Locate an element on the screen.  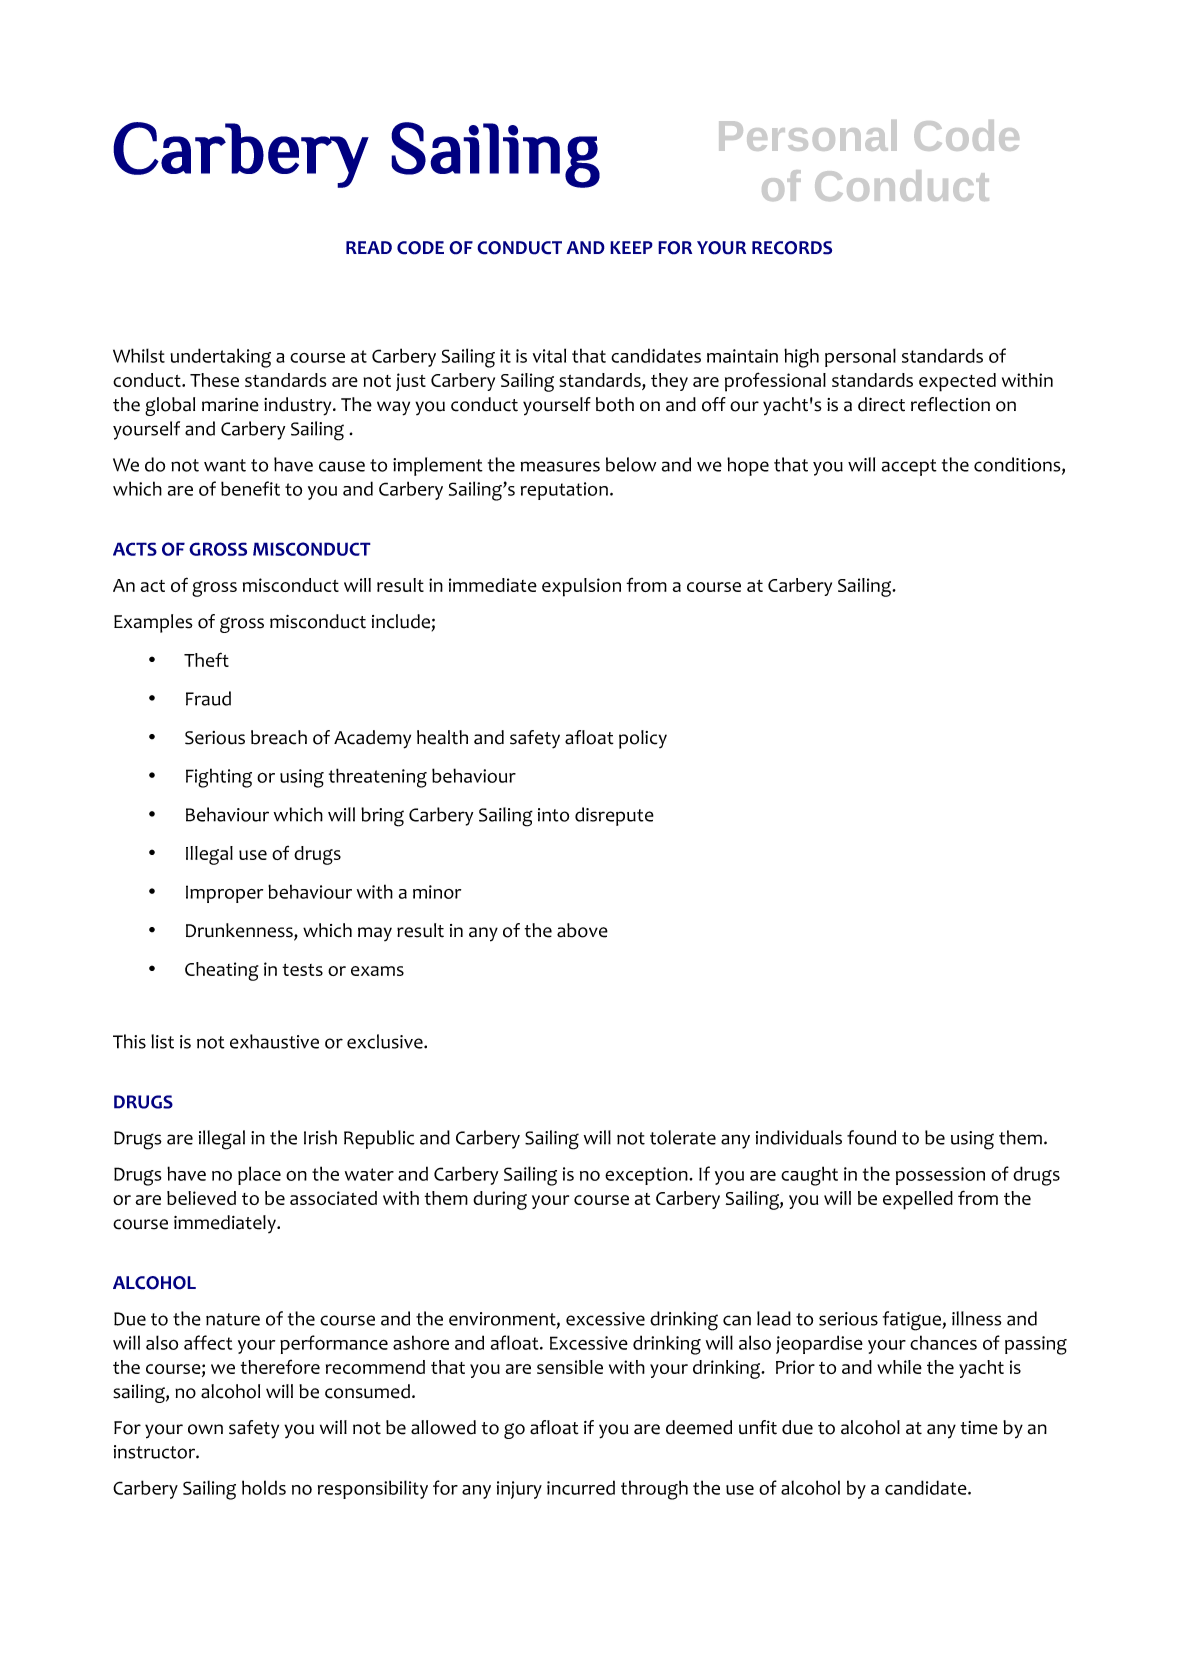
own is located at coordinates (205, 1429).
